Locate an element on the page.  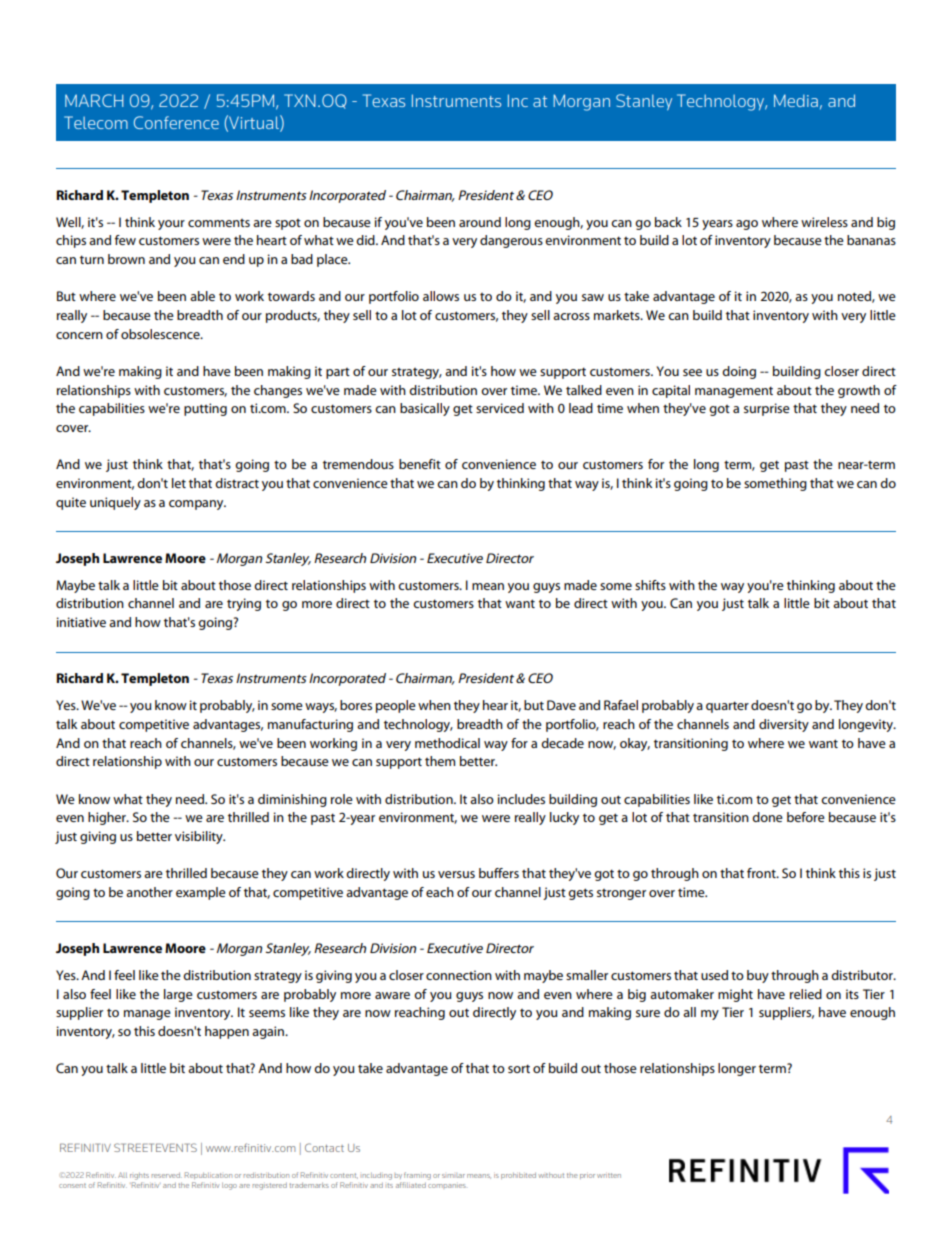
quarter is located at coordinates (727, 707).
